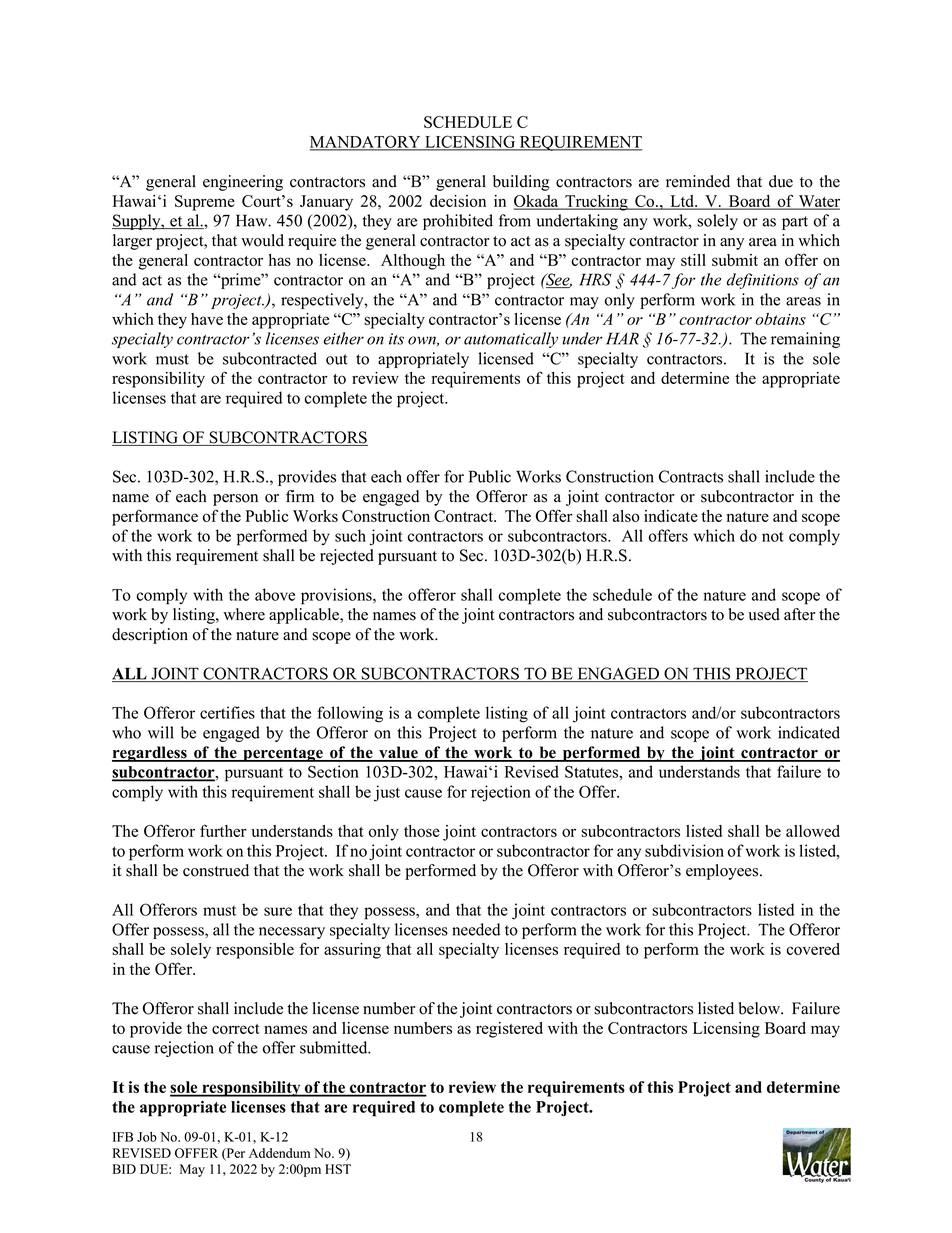 The height and width of the page is (1233, 952). Describe the element at coordinates (147, 1137) in the page. I see `Job` at that location.
